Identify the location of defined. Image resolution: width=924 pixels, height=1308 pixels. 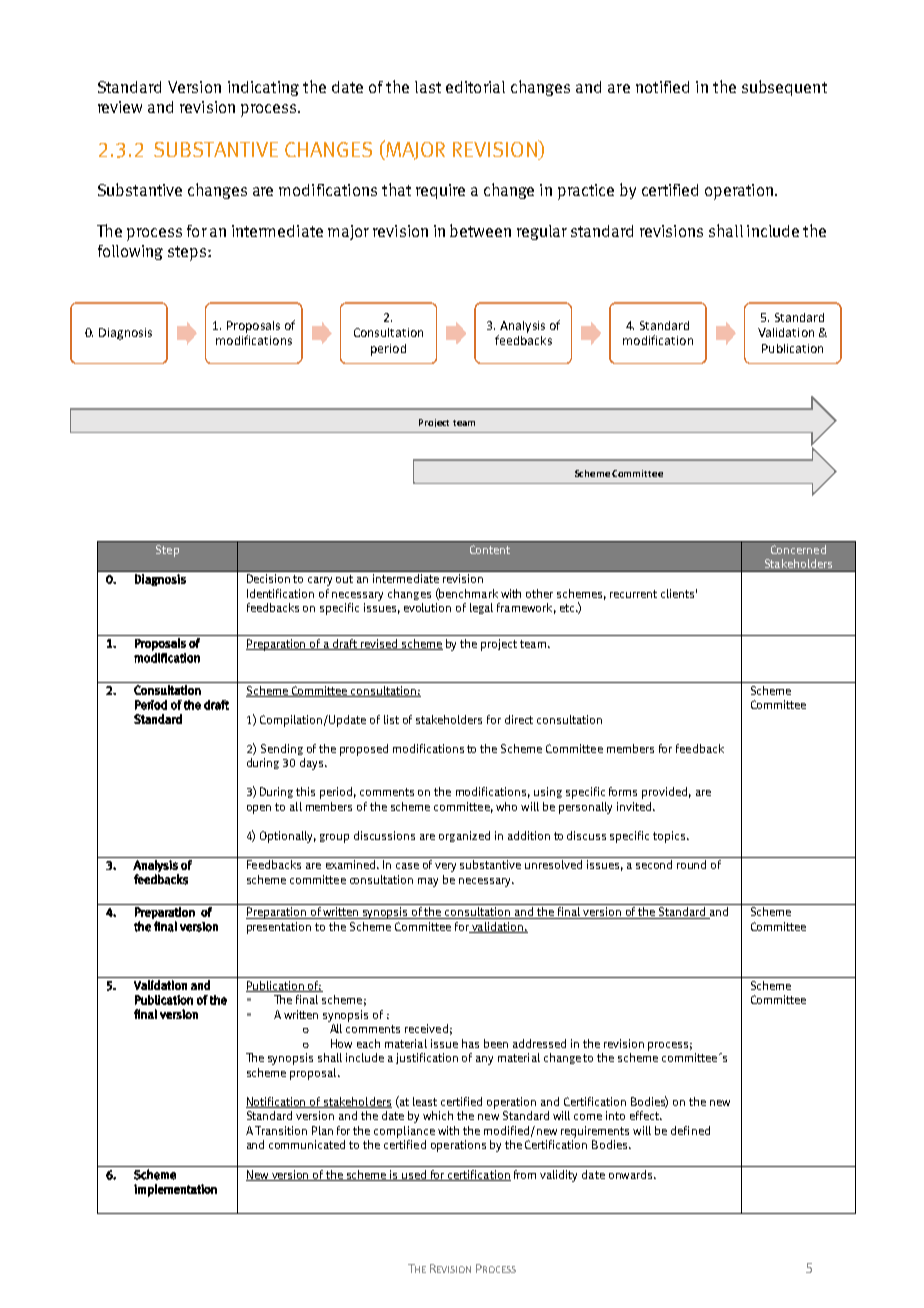
(690, 1130).
